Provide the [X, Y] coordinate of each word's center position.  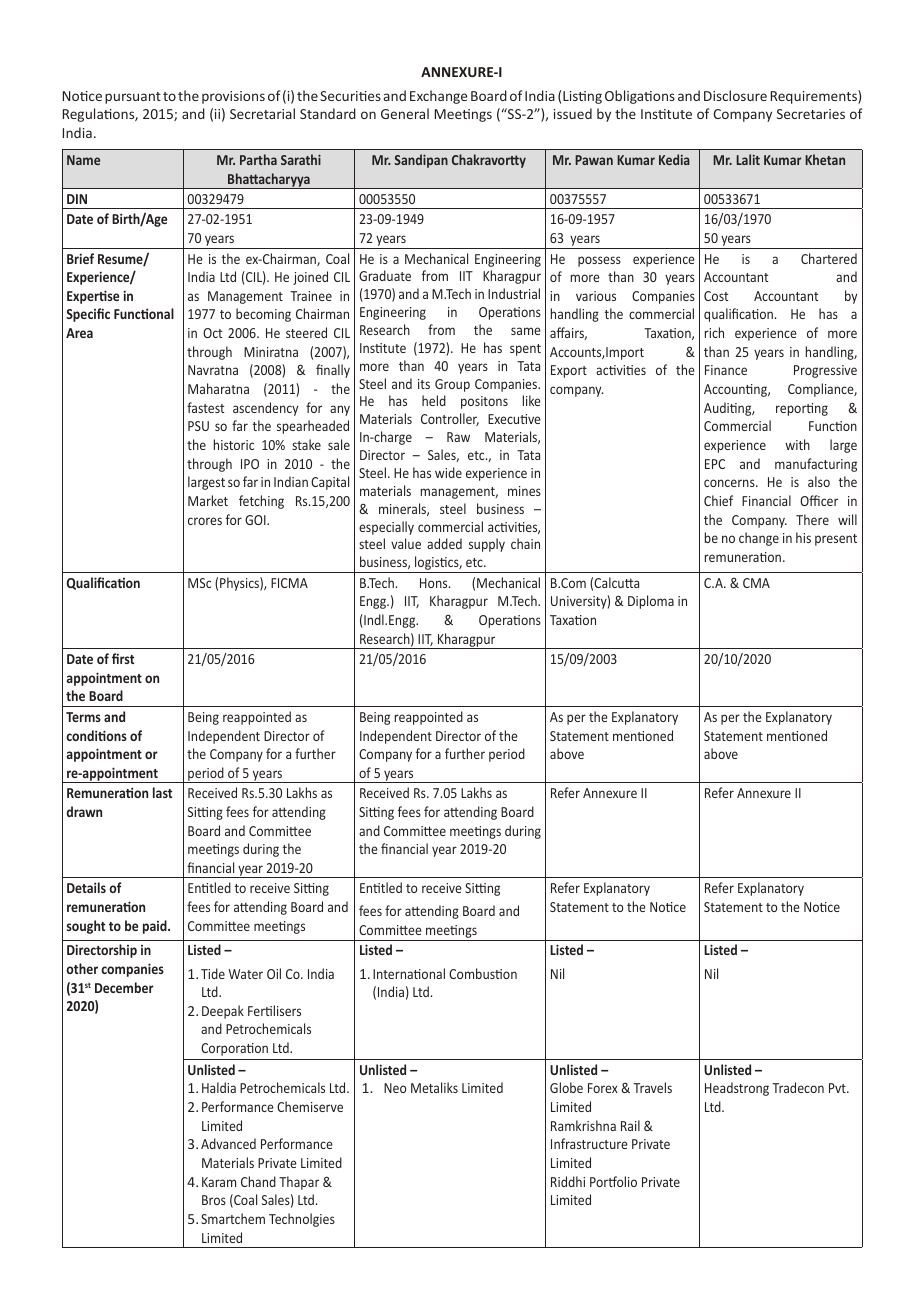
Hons [435, 583]
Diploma [651, 602]
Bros [214, 1200]
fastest [205, 407]
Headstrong [737, 1089]
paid [156, 927]
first [123, 658]
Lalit [748, 159]
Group [452, 385]
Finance [726, 370]
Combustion [483, 973]
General [405, 113]
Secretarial [262, 113]
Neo [395, 1088]
